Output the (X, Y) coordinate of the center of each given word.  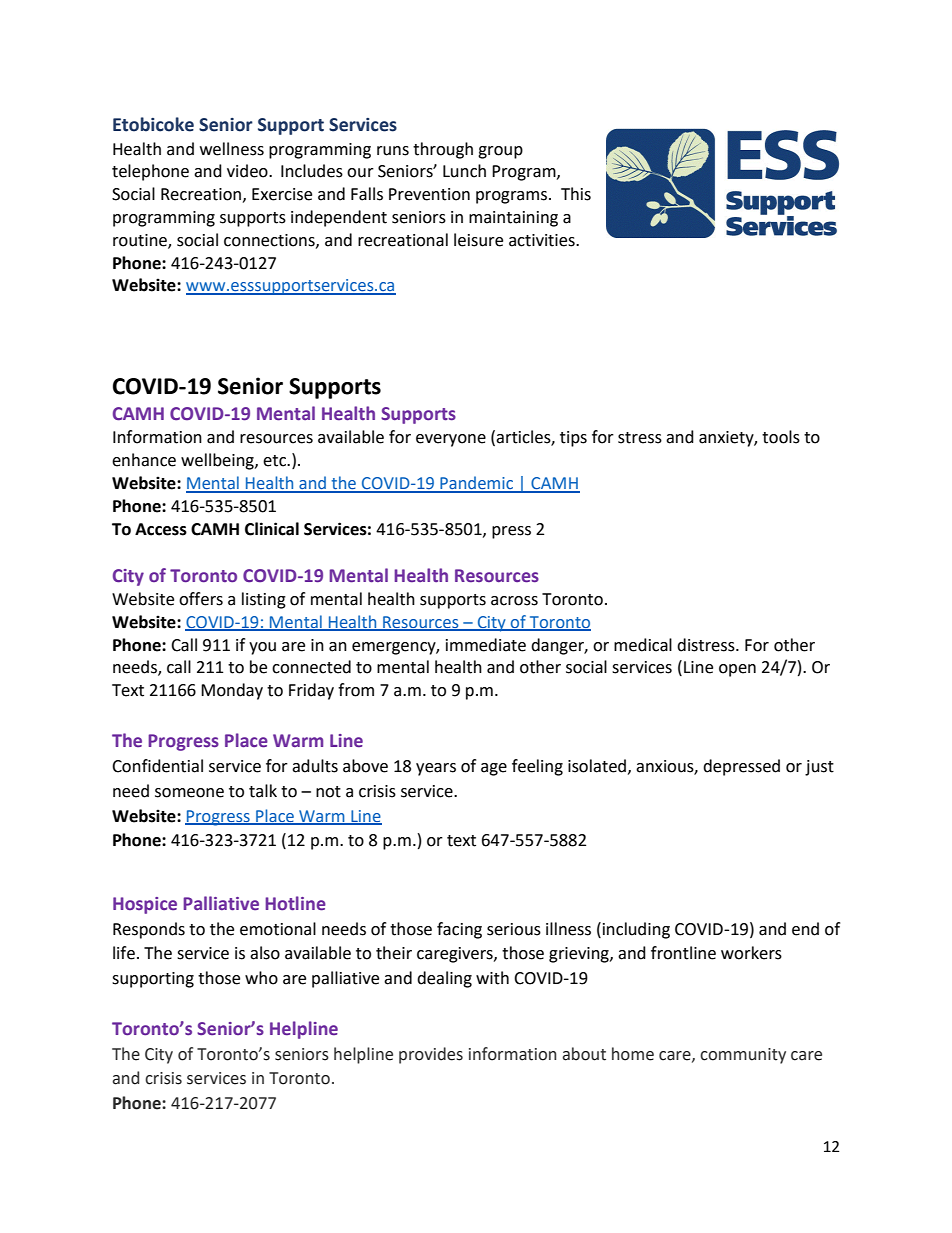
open (737, 670)
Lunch (464, 171)
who (261, 978)
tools (781, 437)
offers (201, 599)
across (514, 601)
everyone (451, 440)
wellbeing (218, 461)
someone (189, 793)
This (576, 194)
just (819, 768)
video (248, 171)
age (494, 769)
